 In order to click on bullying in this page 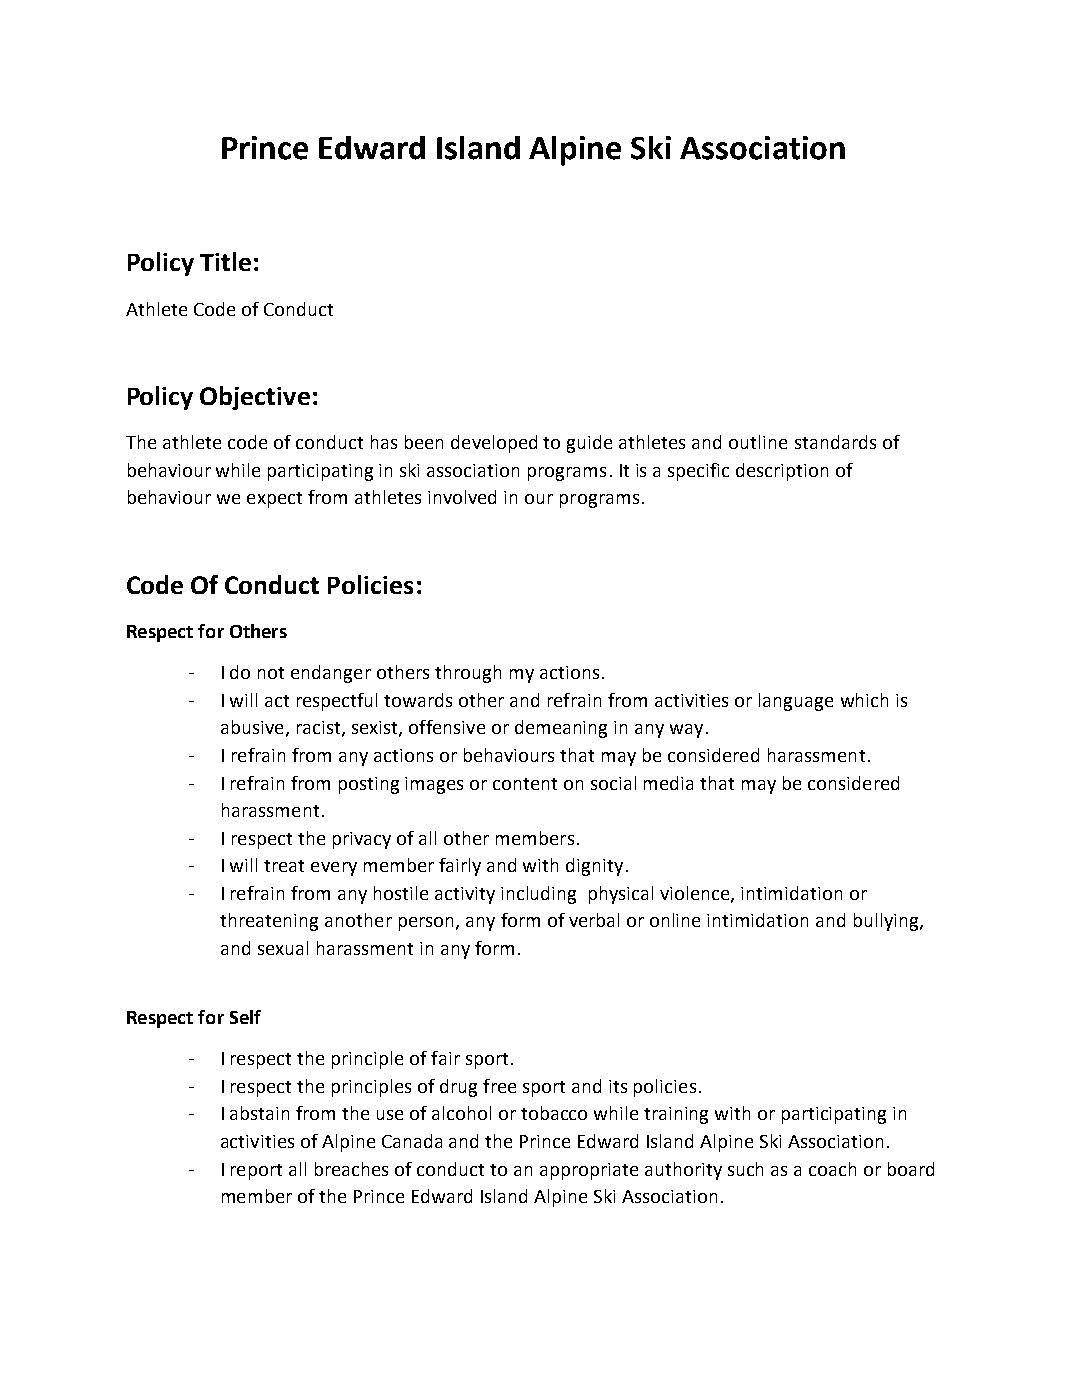, I will do `click(887, 922)`.
